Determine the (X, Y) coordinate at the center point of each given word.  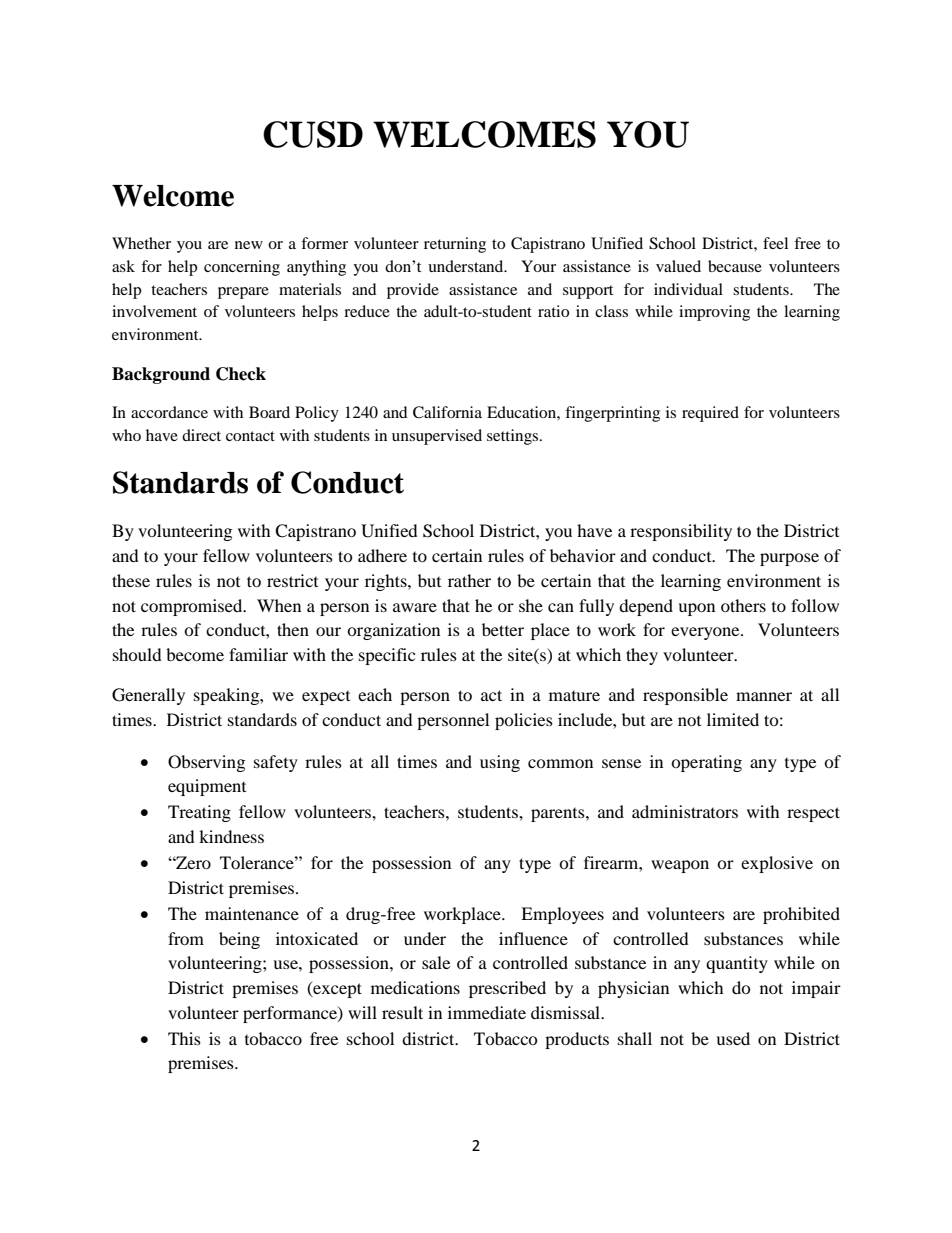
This (184, 1038)
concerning (242, 268)
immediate (487, 1012)
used (733, 1038)
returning (455, 245)
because (735, 266)
